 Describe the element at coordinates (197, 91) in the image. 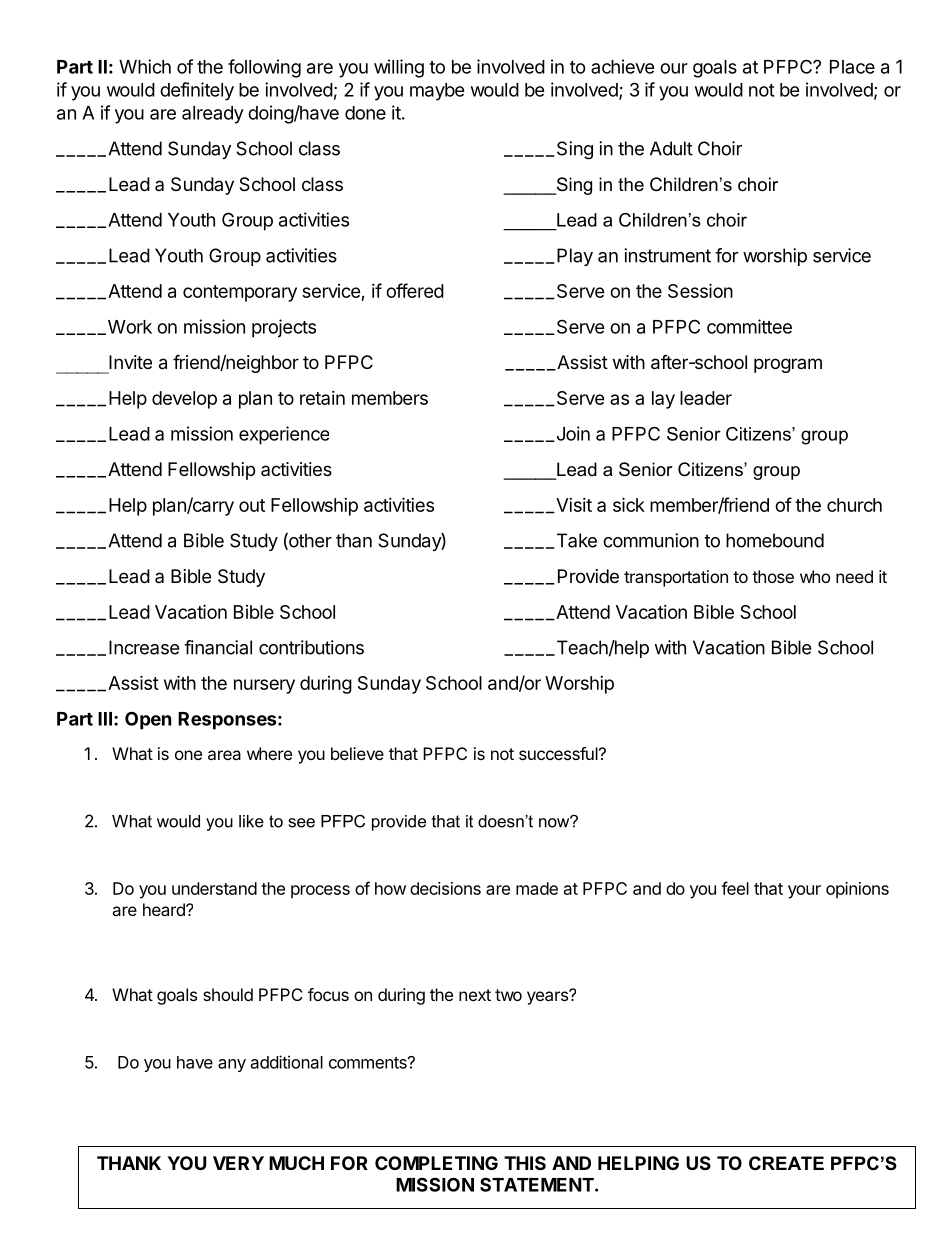

I see `definitely` at that location.
